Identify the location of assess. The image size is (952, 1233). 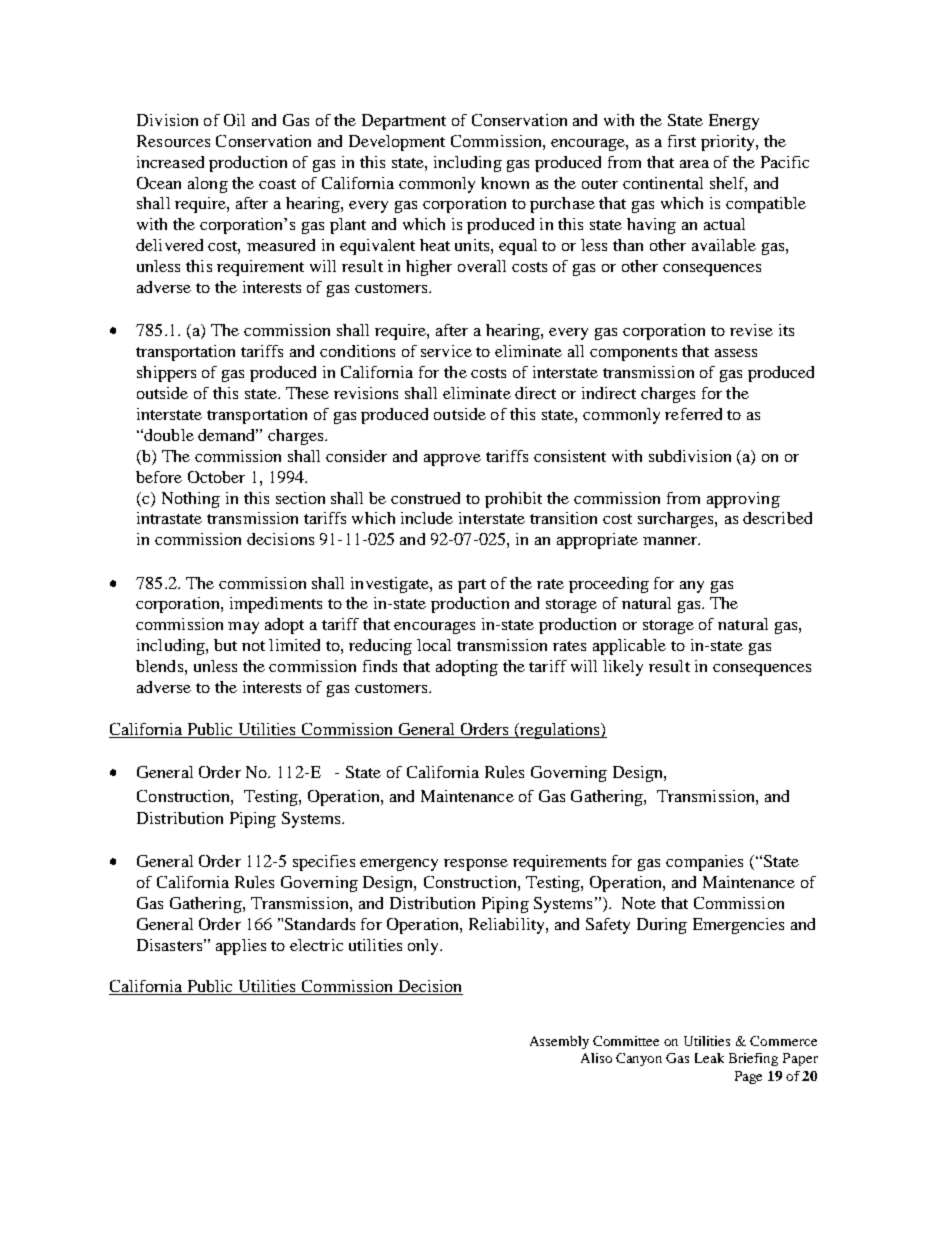
(736, 353).
